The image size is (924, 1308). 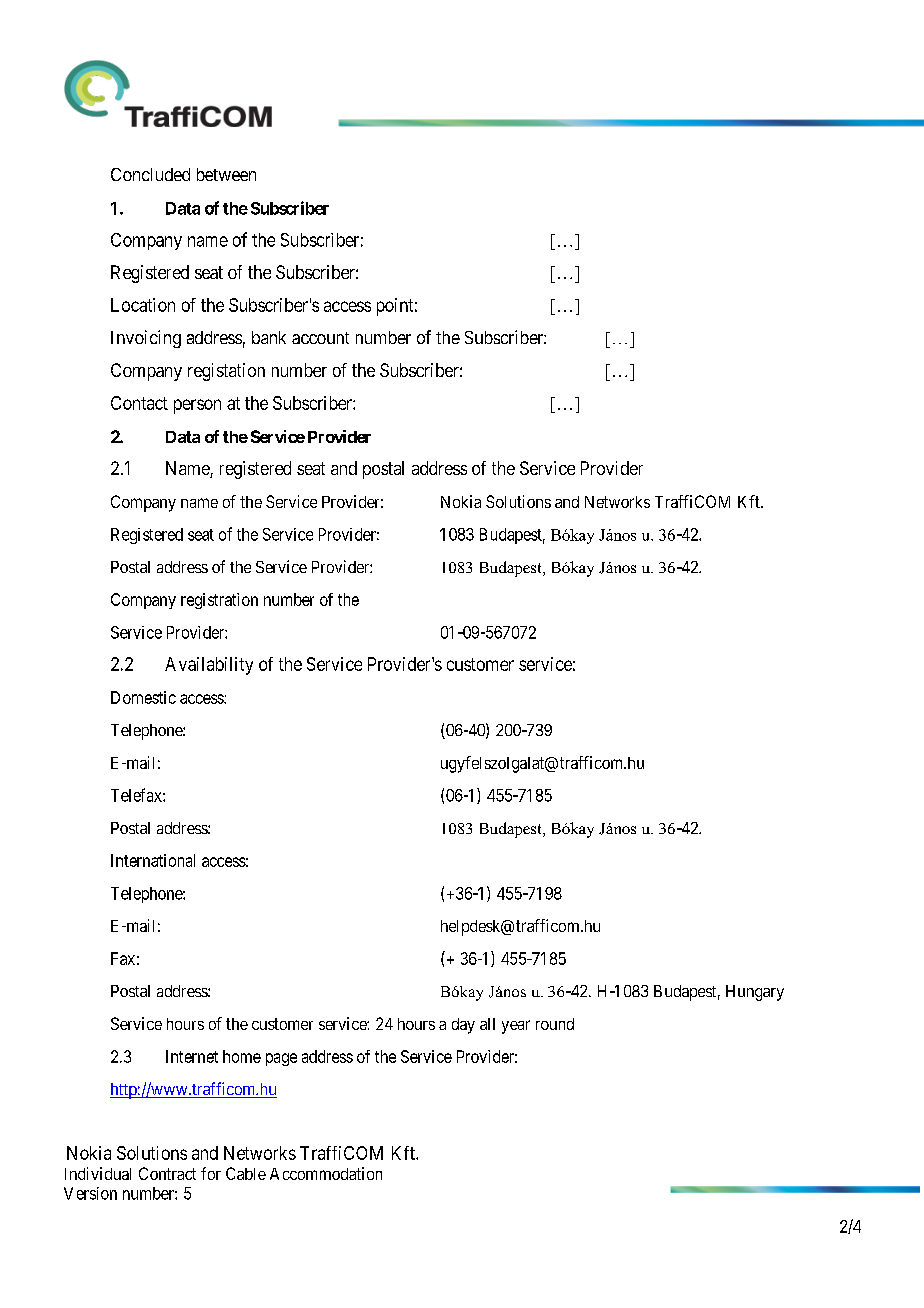 What do you see at coordinates (167, 1173) in the screenshot?
I see `Contract` at bounding box center [167, 1173].
